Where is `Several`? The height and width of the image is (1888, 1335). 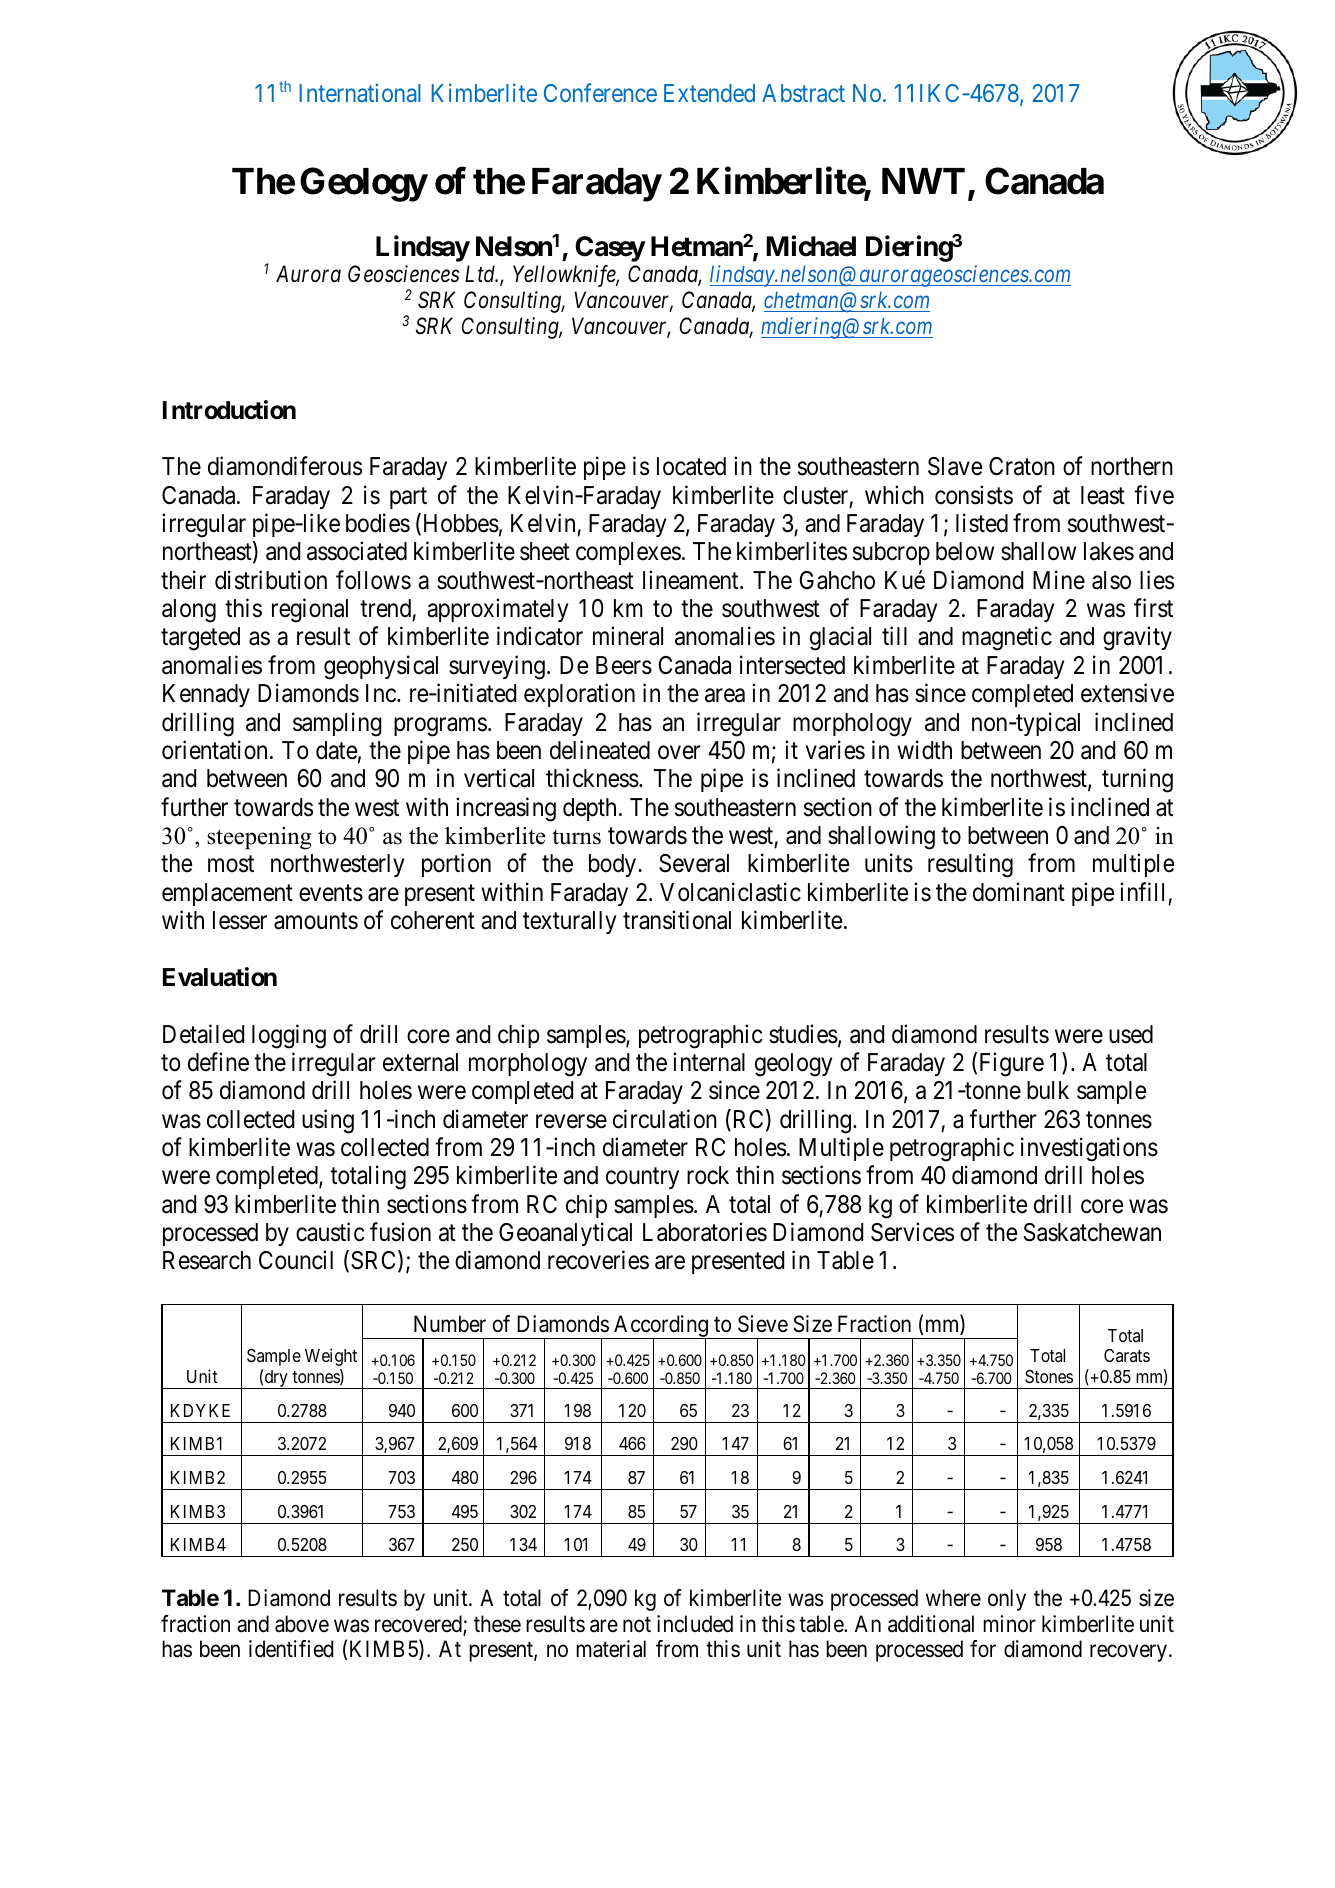 Several is located at coordinates (694, 863).
